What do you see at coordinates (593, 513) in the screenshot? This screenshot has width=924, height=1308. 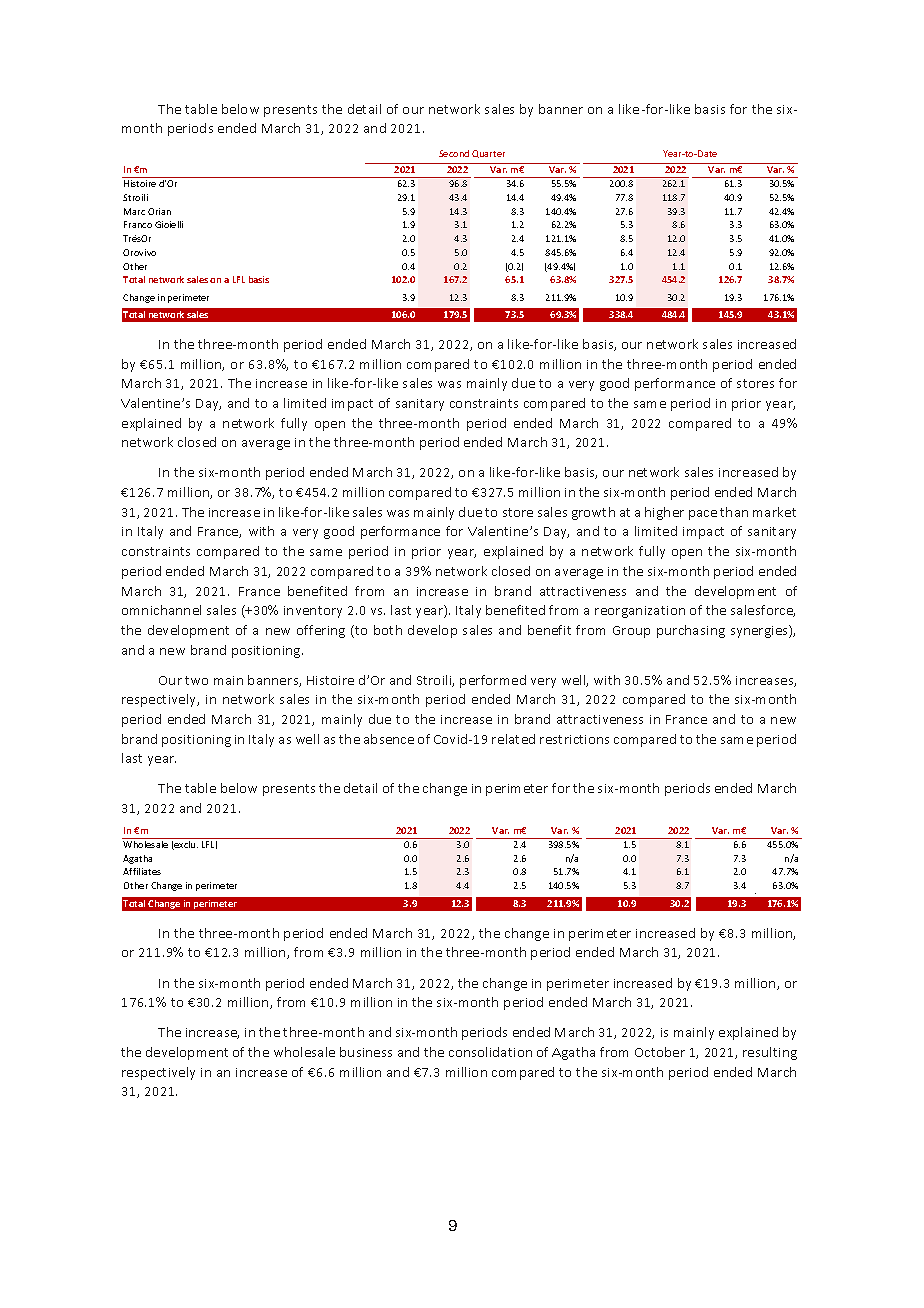 I see `growth` at bounding box center [593, 513].
